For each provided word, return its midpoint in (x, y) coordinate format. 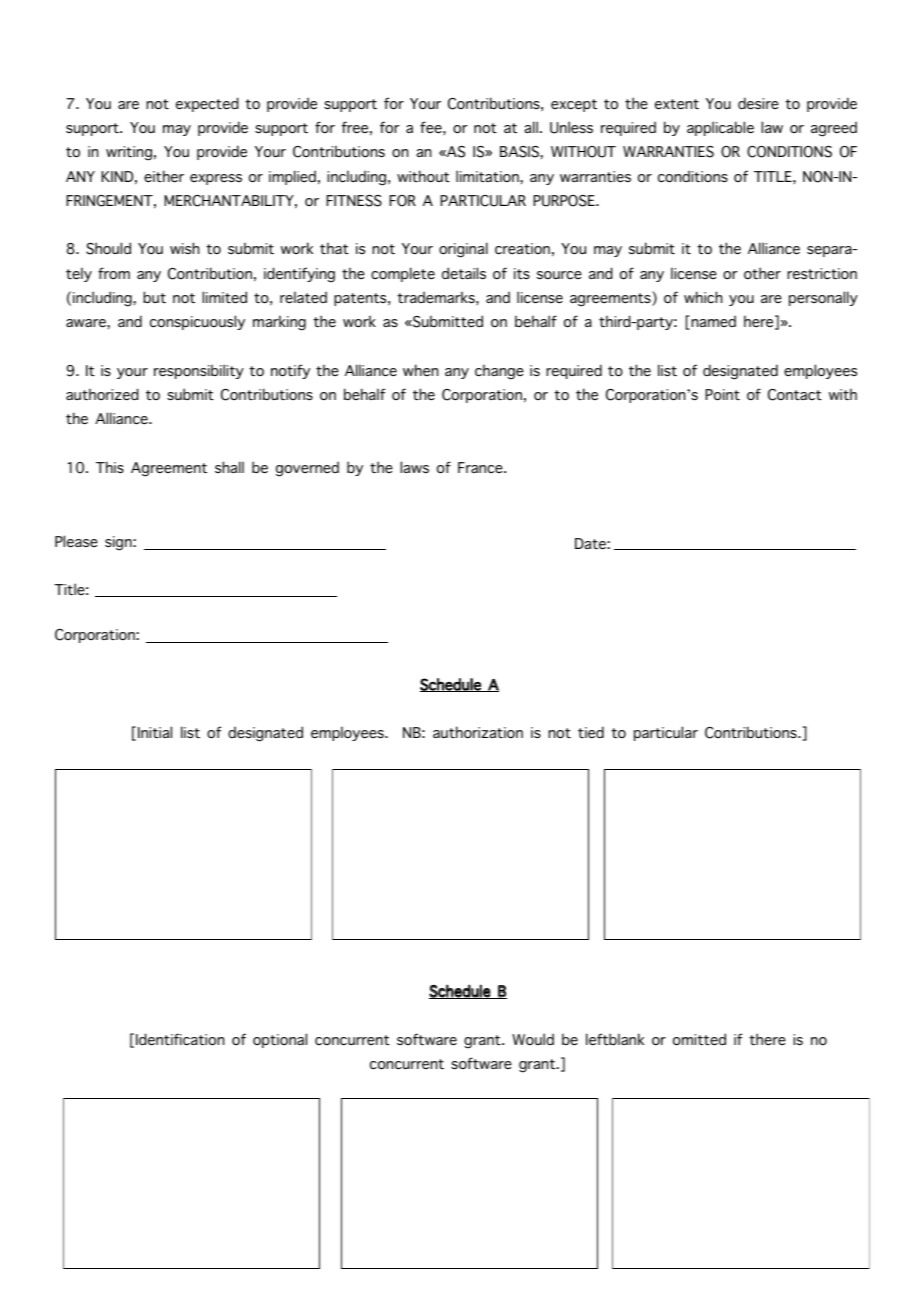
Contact (795, 395)
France (481, 468)
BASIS (520, 152)
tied (591, 732)
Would (533, 1039)
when (420, 370)
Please (76, 541)
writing (129, 153)
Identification (180, 1039)
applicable (720, 128)
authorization (478, 732)
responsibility (199, 371)
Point (722, 395)
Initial (155, 732)
